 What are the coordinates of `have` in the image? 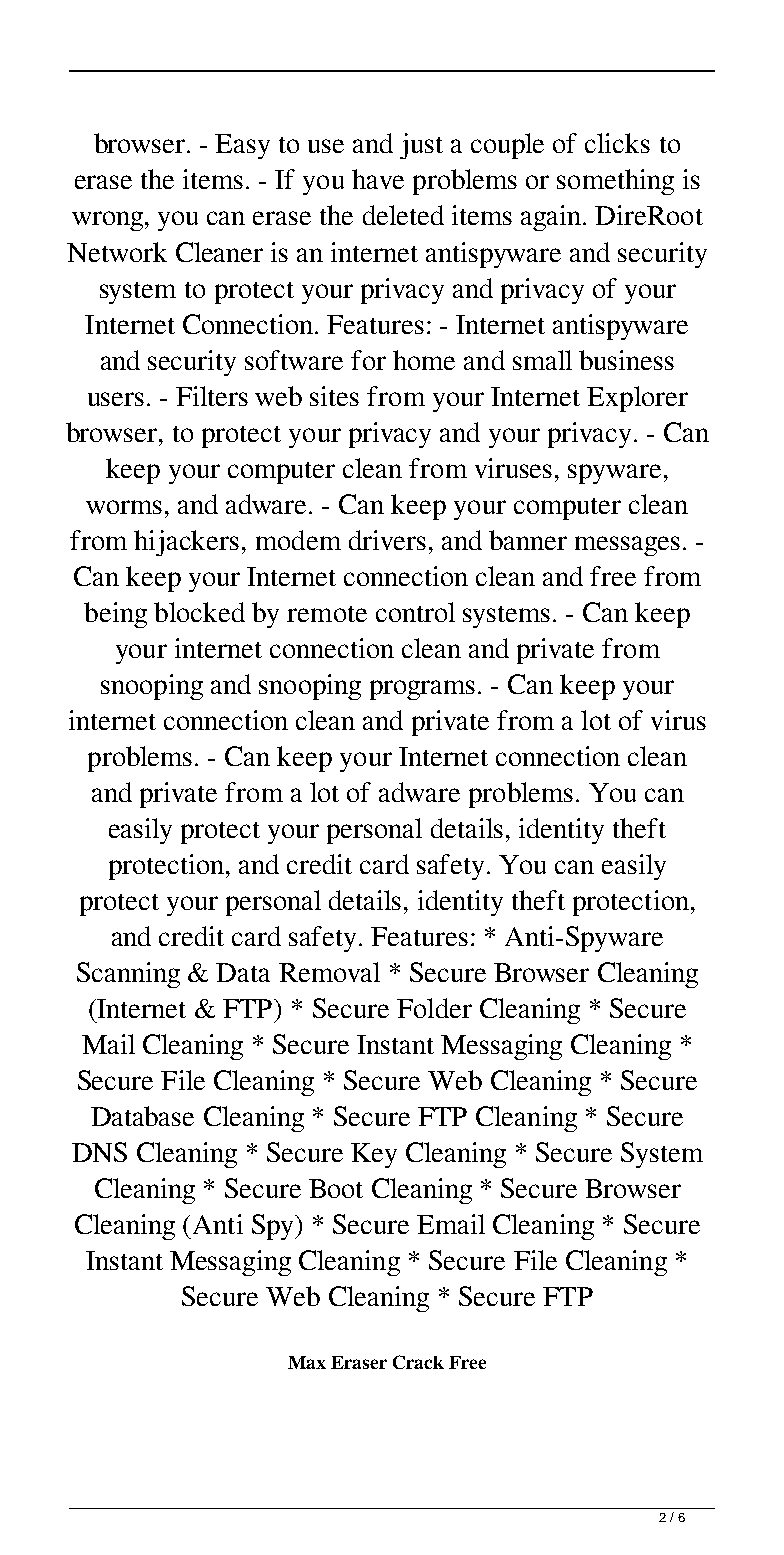 It's located at (378, 179).
